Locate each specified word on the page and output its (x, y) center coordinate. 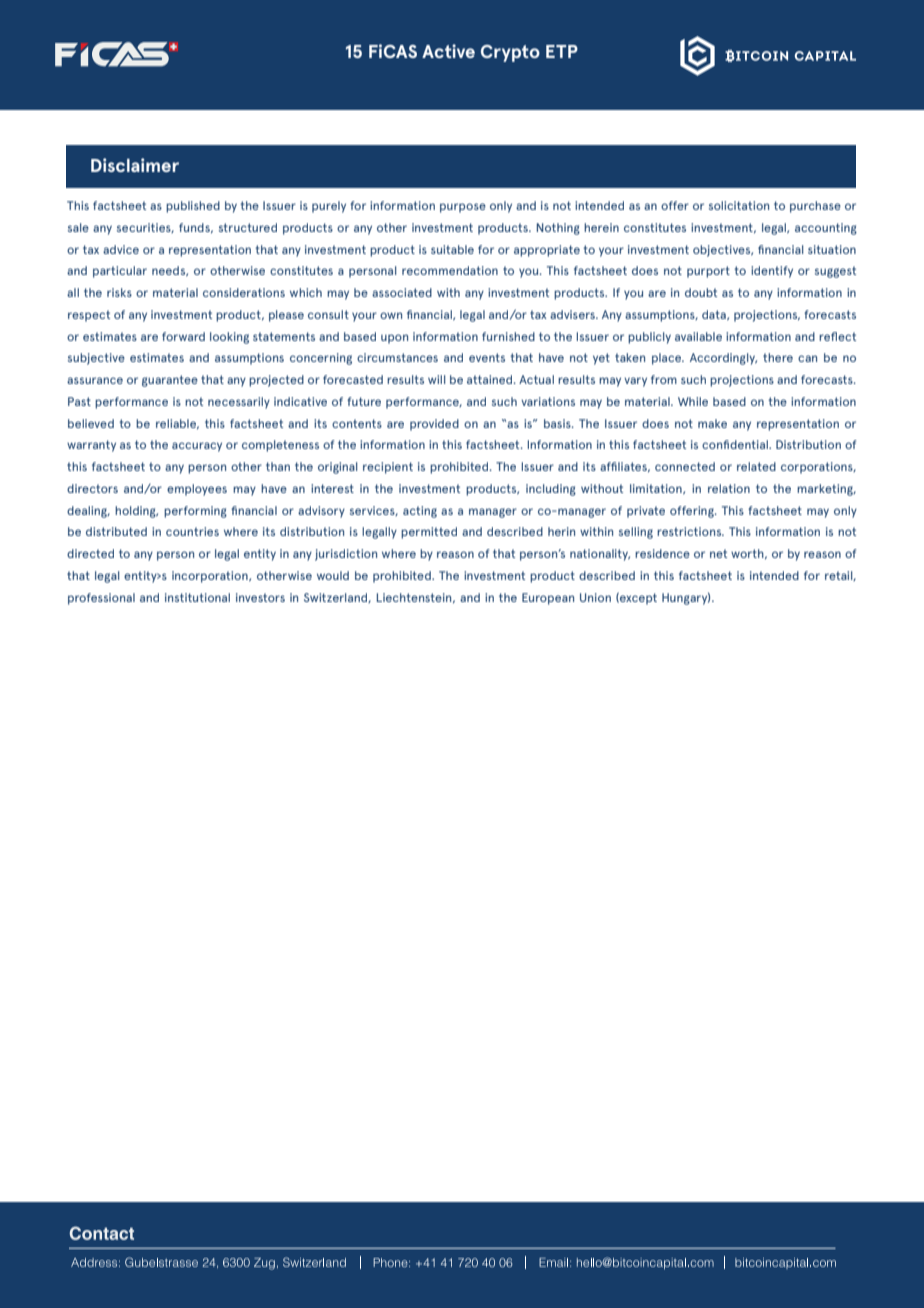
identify (772, 272)
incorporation (211, 577)
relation (729, 488)
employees (197, 490)
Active (448, 51)
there (778, 357)
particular (120, 272)
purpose (463, 208)
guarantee (170, 381)
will (437, 379)
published (193, 207)
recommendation (450, 270)
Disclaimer (135, 165)
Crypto (510, 53)
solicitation (739, 205)
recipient (388, 468)
